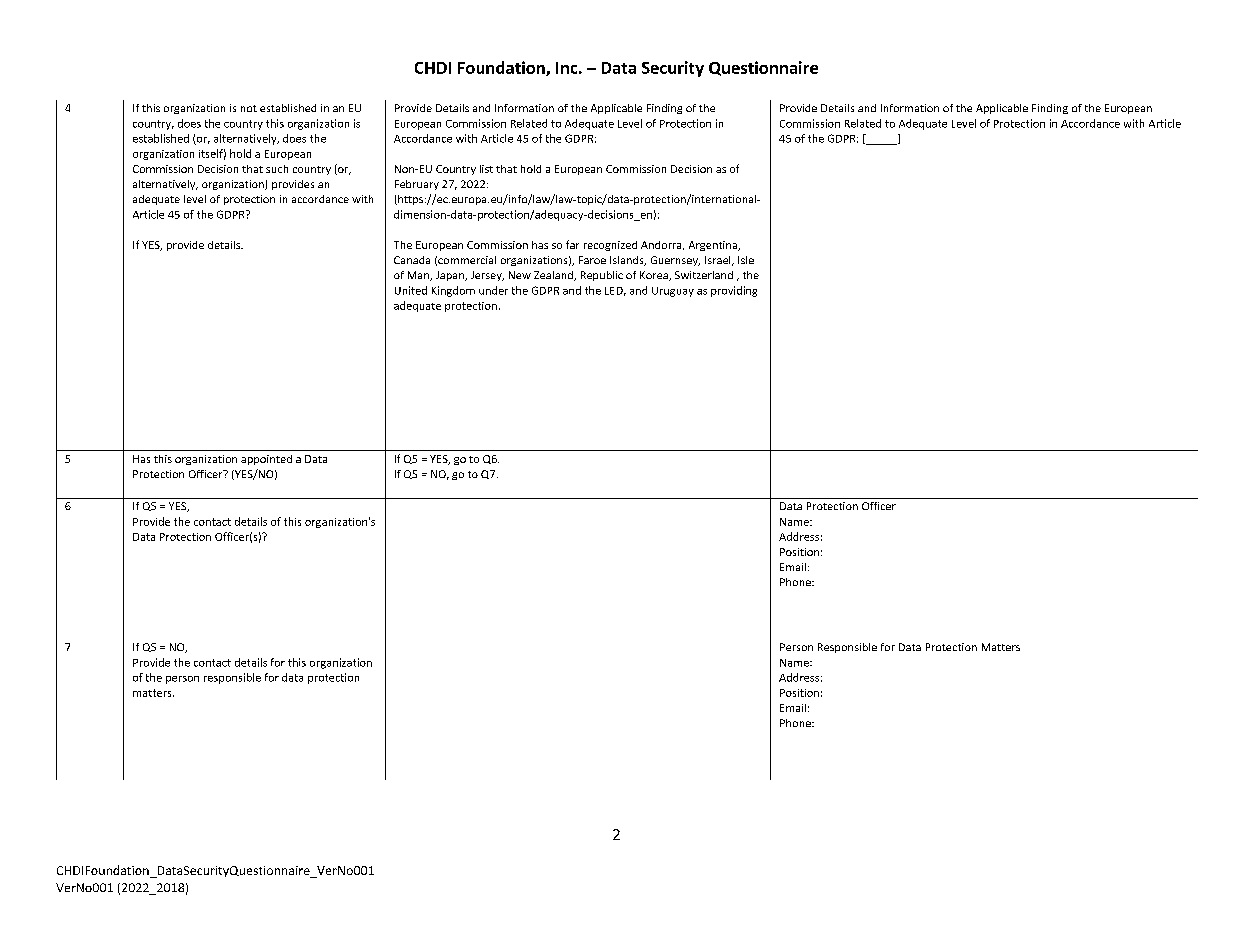 The width and height of the screenshot is (1233, 952). Describe the element at coordinates (714, 246) in the screenshot. I see `Argentina` at that location.
